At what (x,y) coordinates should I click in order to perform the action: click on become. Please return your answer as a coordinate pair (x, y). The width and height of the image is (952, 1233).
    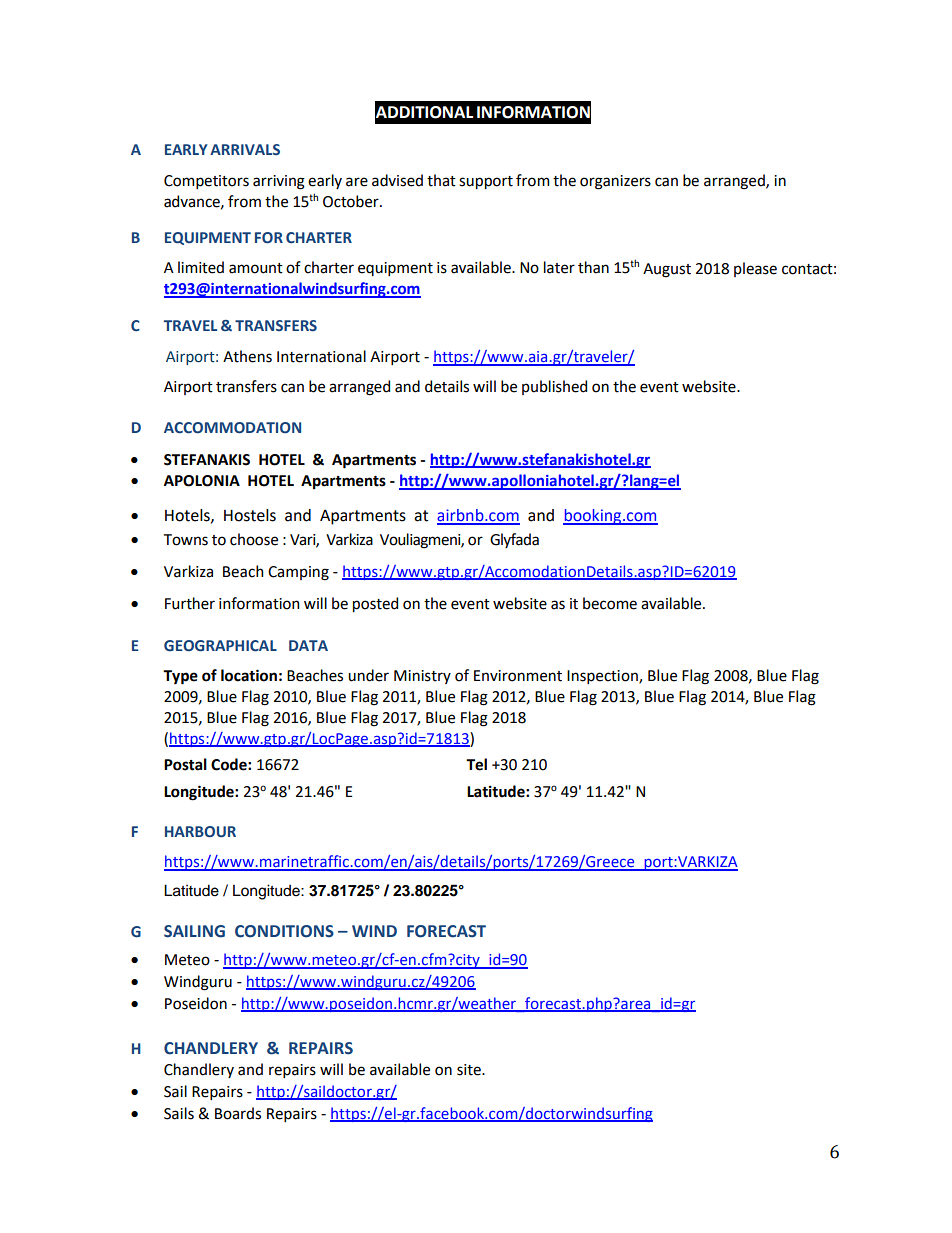
    Looking at the image, I should click on (610, 603).
